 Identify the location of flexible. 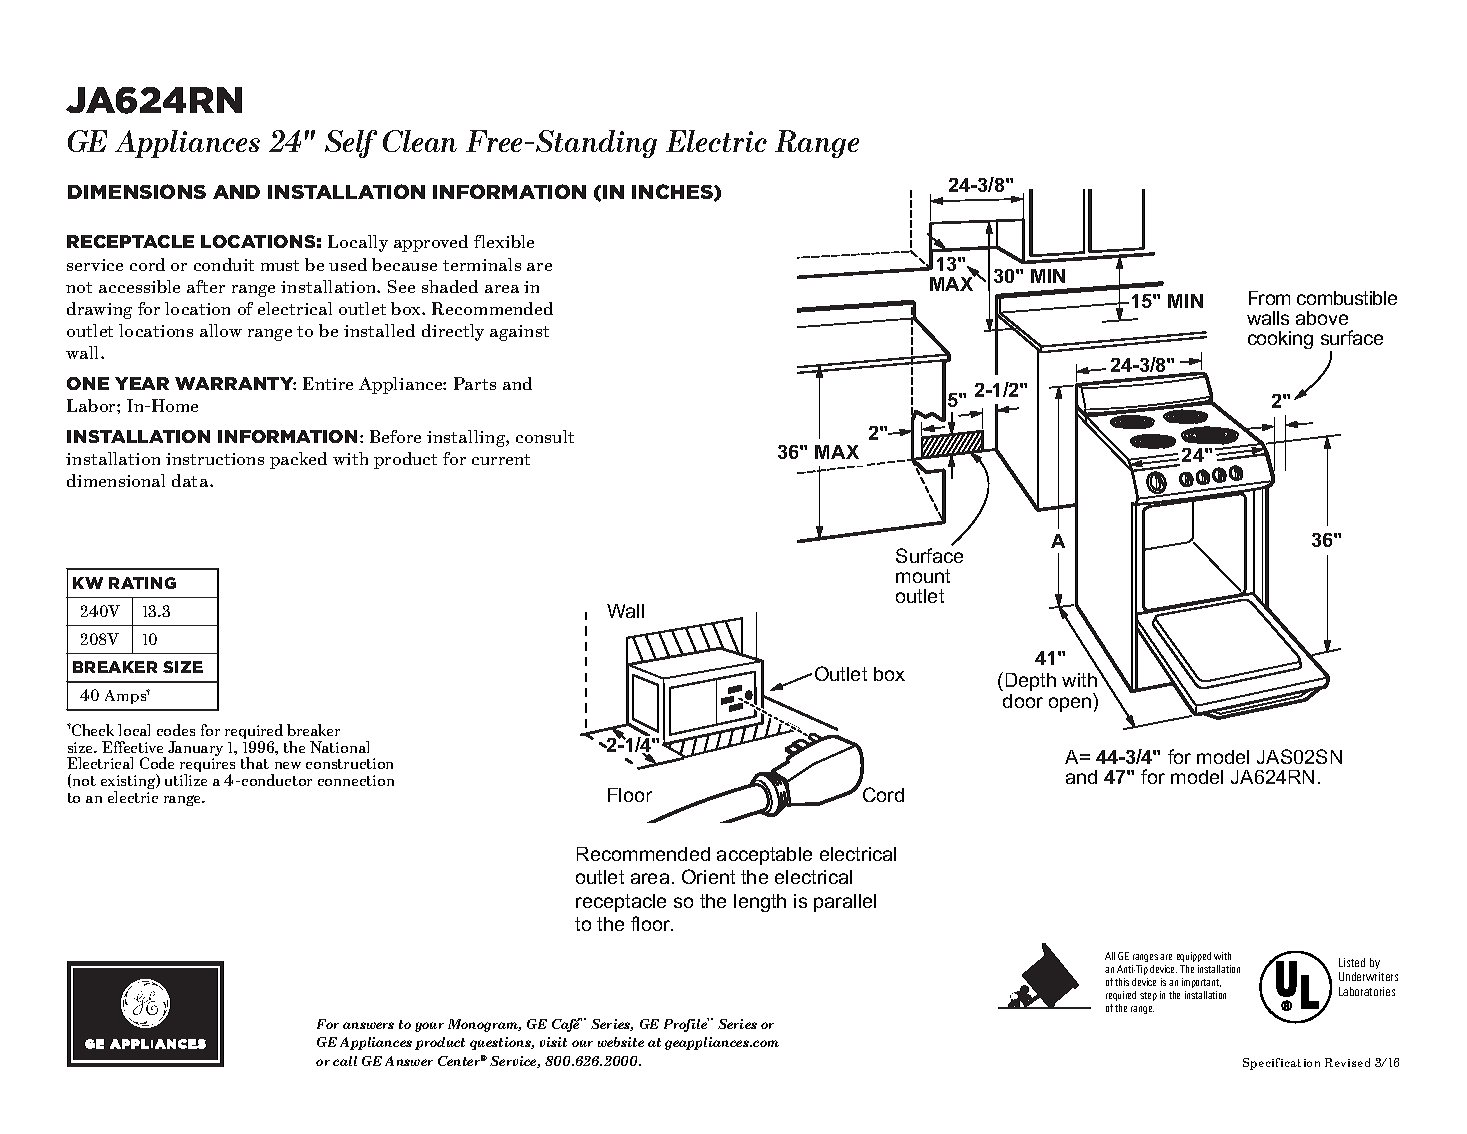
(504, 241).
